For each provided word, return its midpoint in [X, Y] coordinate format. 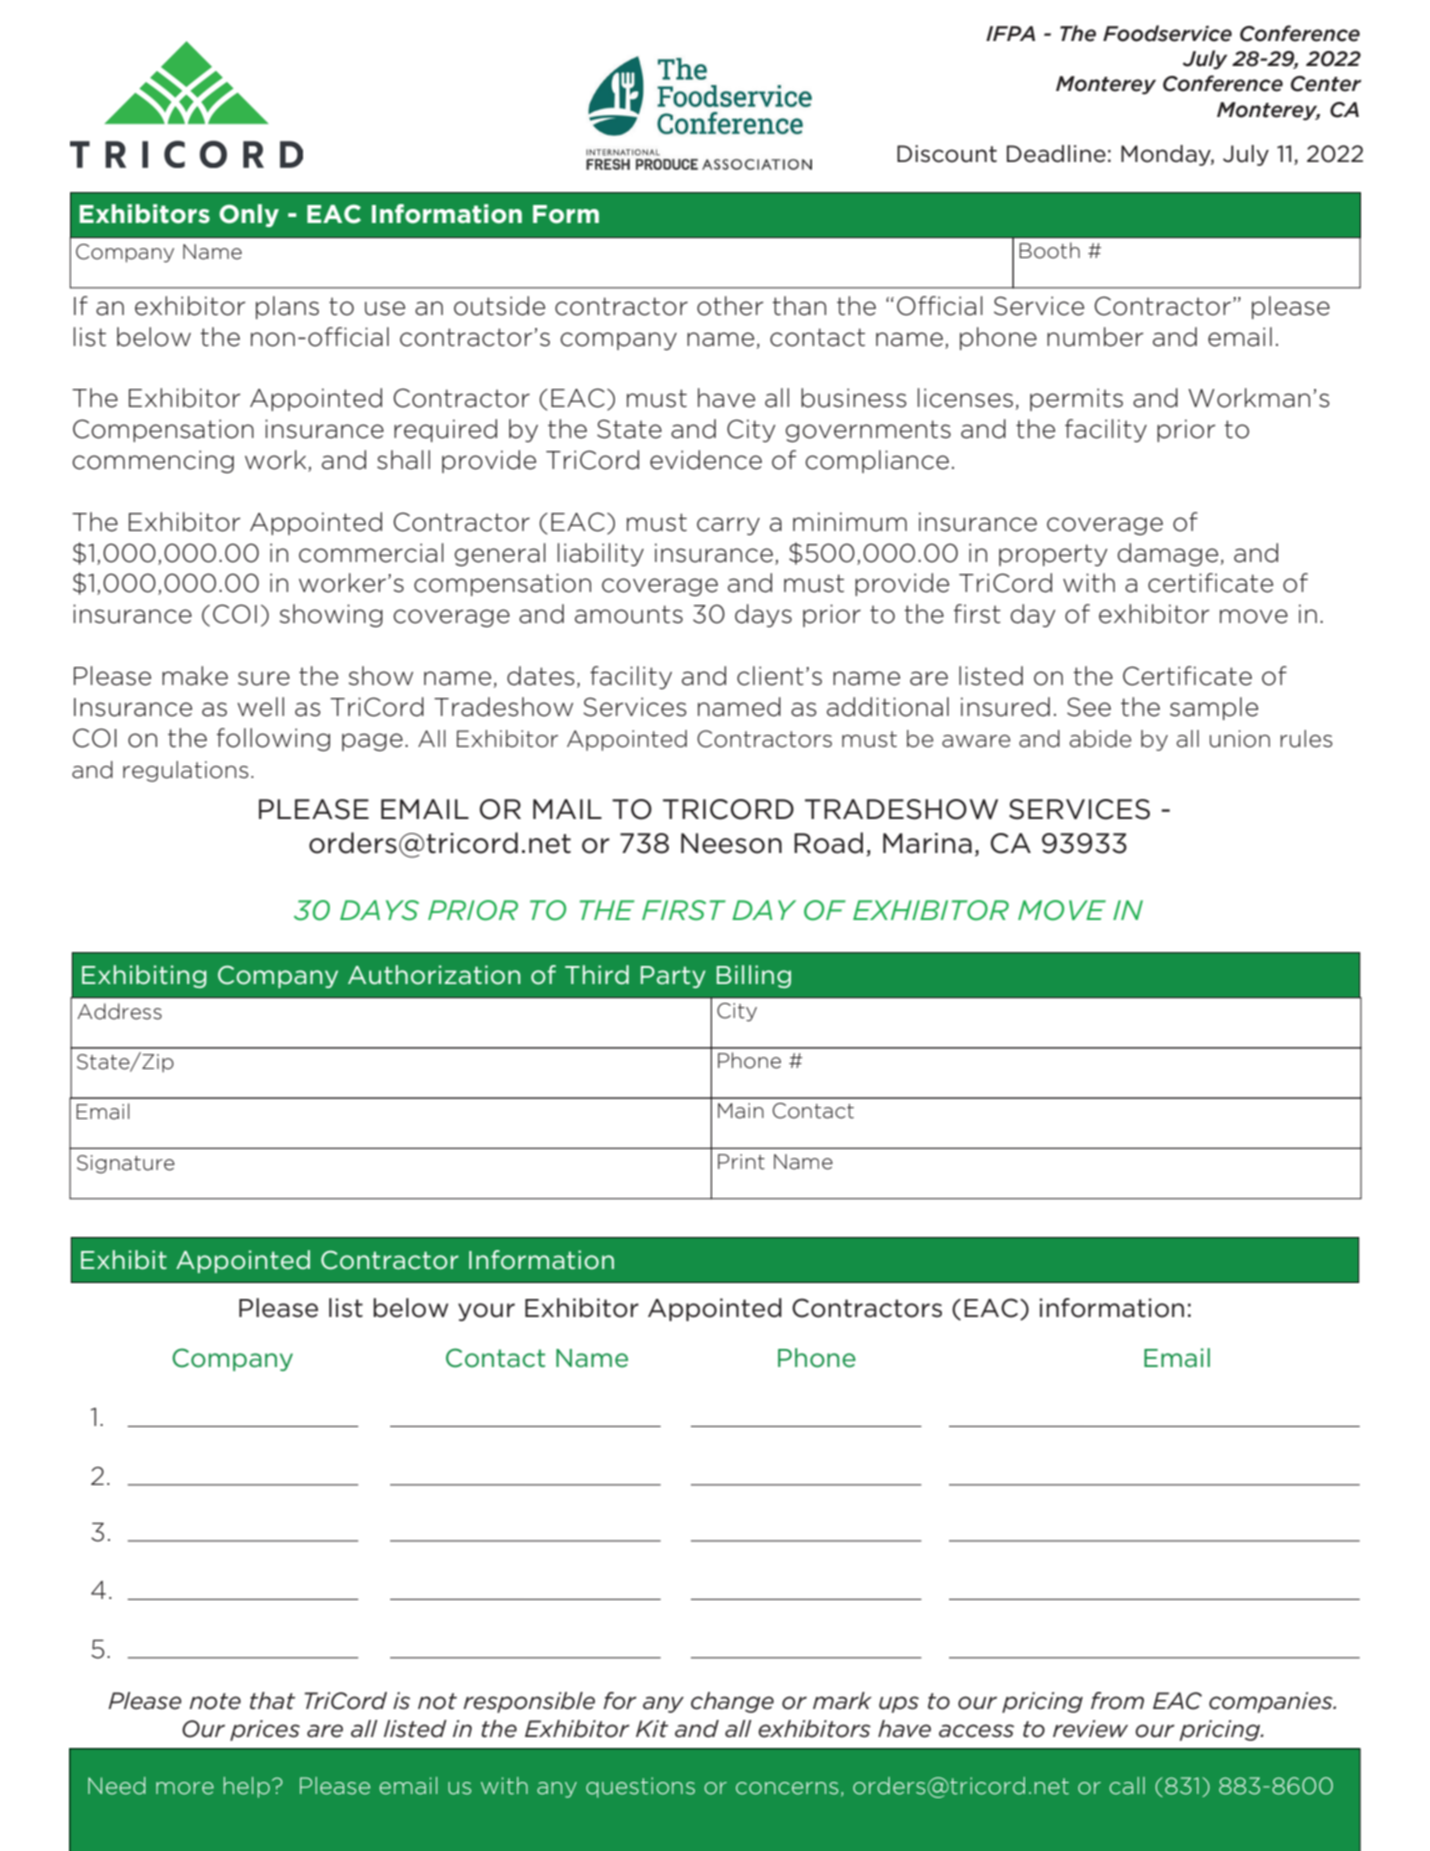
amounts [629, 614]
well [260, 707]
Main [741, 1111]
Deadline [1056, 154]
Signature [126, 1164]
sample [1214, 708]
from [1117, 1701]
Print [741, 1162]
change [732, 1702]
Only [249, 215]
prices [265, 1730]
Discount [947, 154]
